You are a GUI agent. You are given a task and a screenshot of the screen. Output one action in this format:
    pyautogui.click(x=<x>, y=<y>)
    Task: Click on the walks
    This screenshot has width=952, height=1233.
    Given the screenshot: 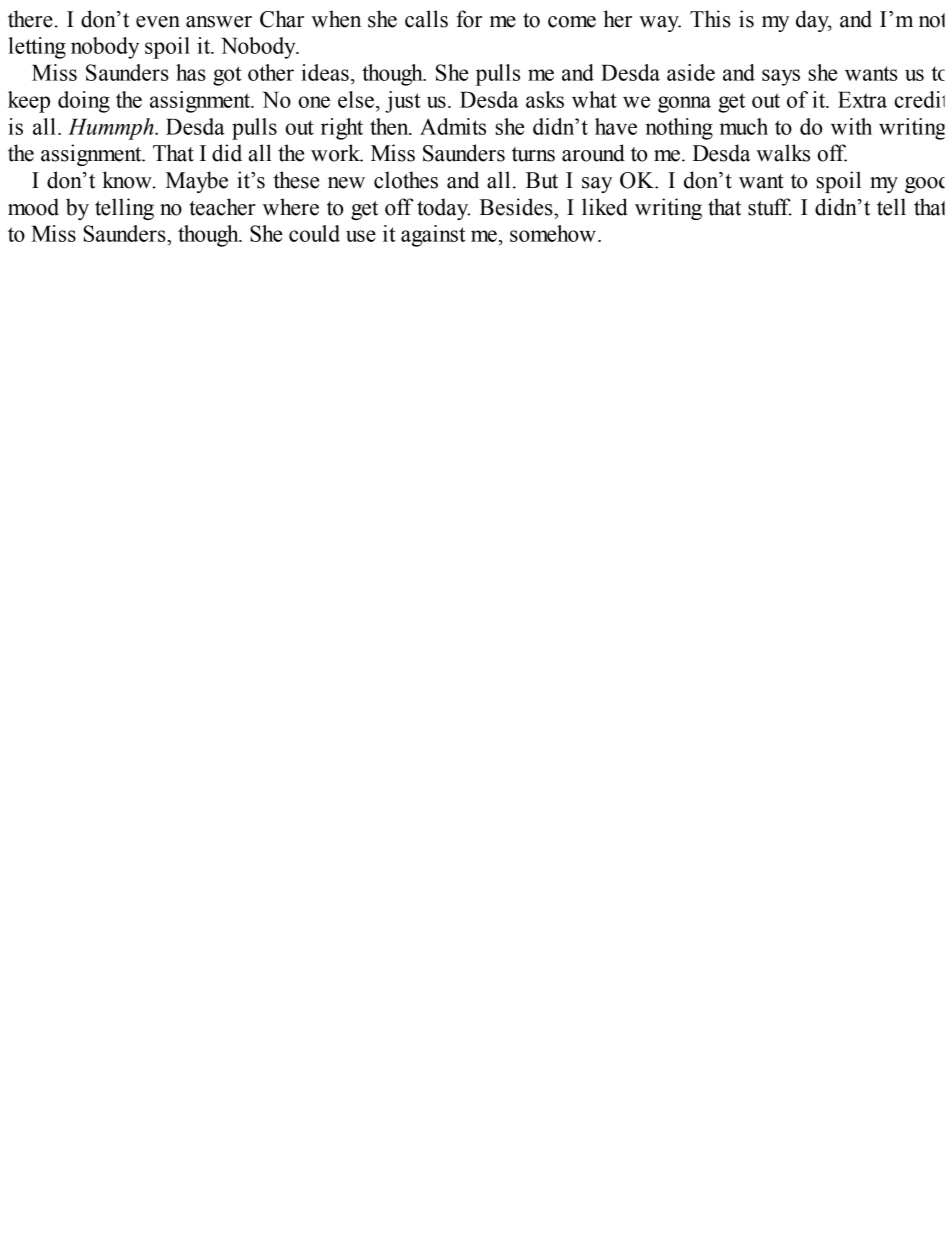 What is the action you would take?
    pyautogui.click(x=783, y=153)
